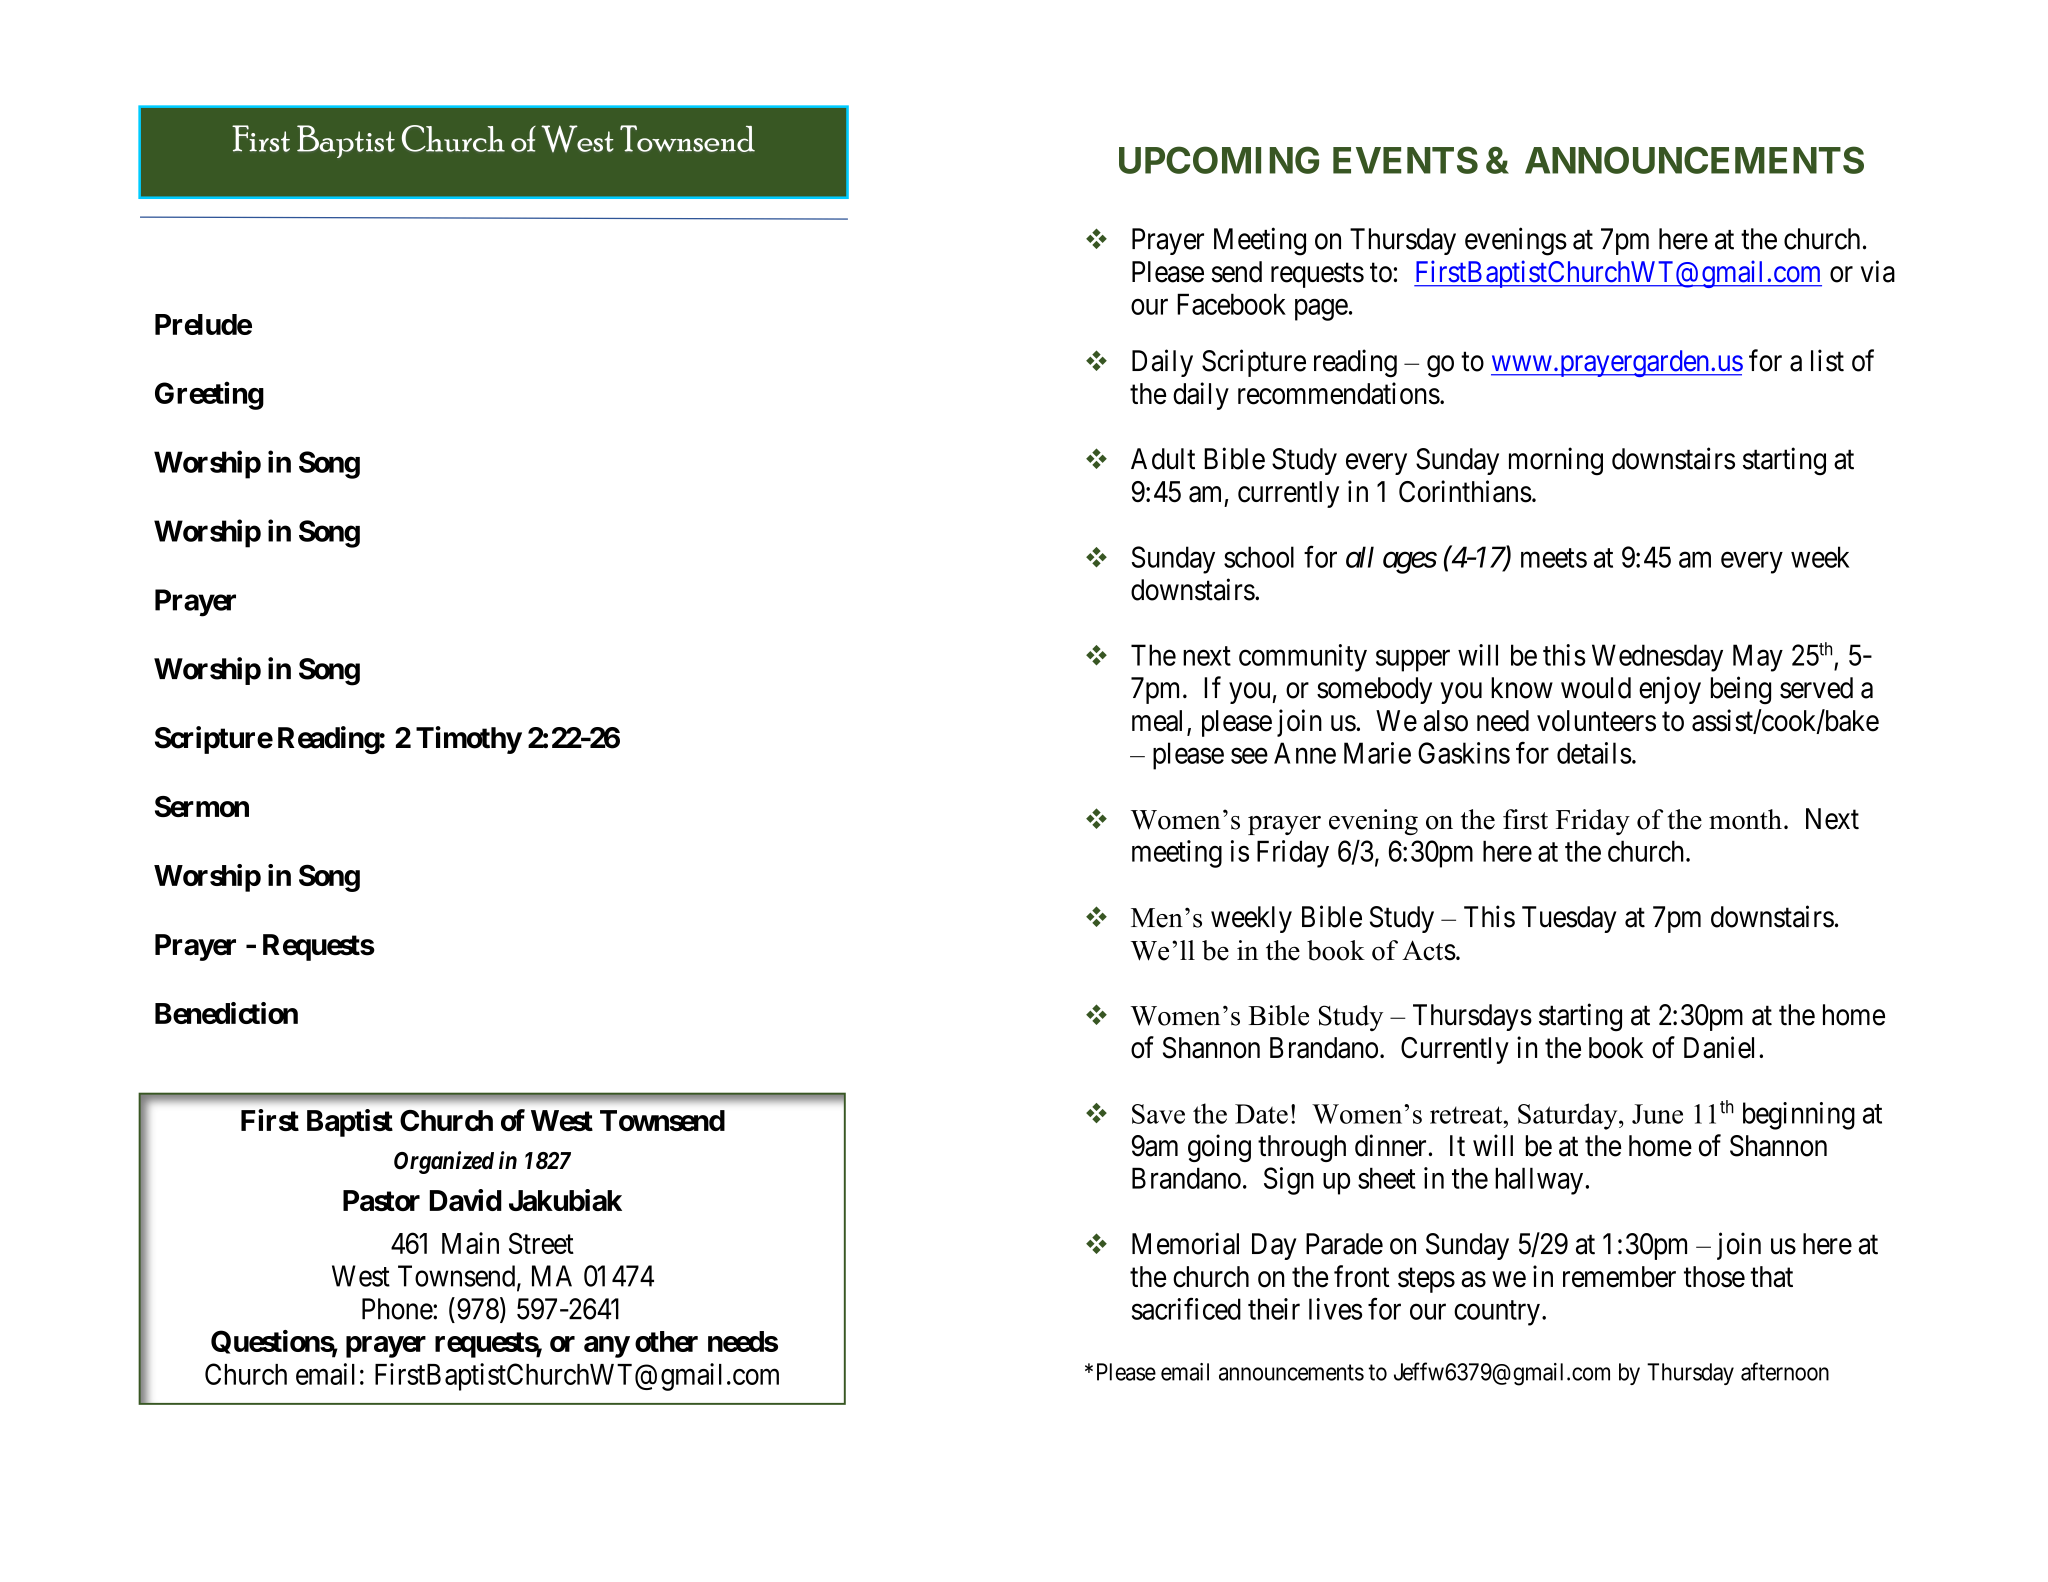  Describe the element at coordinates (1219, 160) in the screenshot. I see `UPCOMING` at that location.
